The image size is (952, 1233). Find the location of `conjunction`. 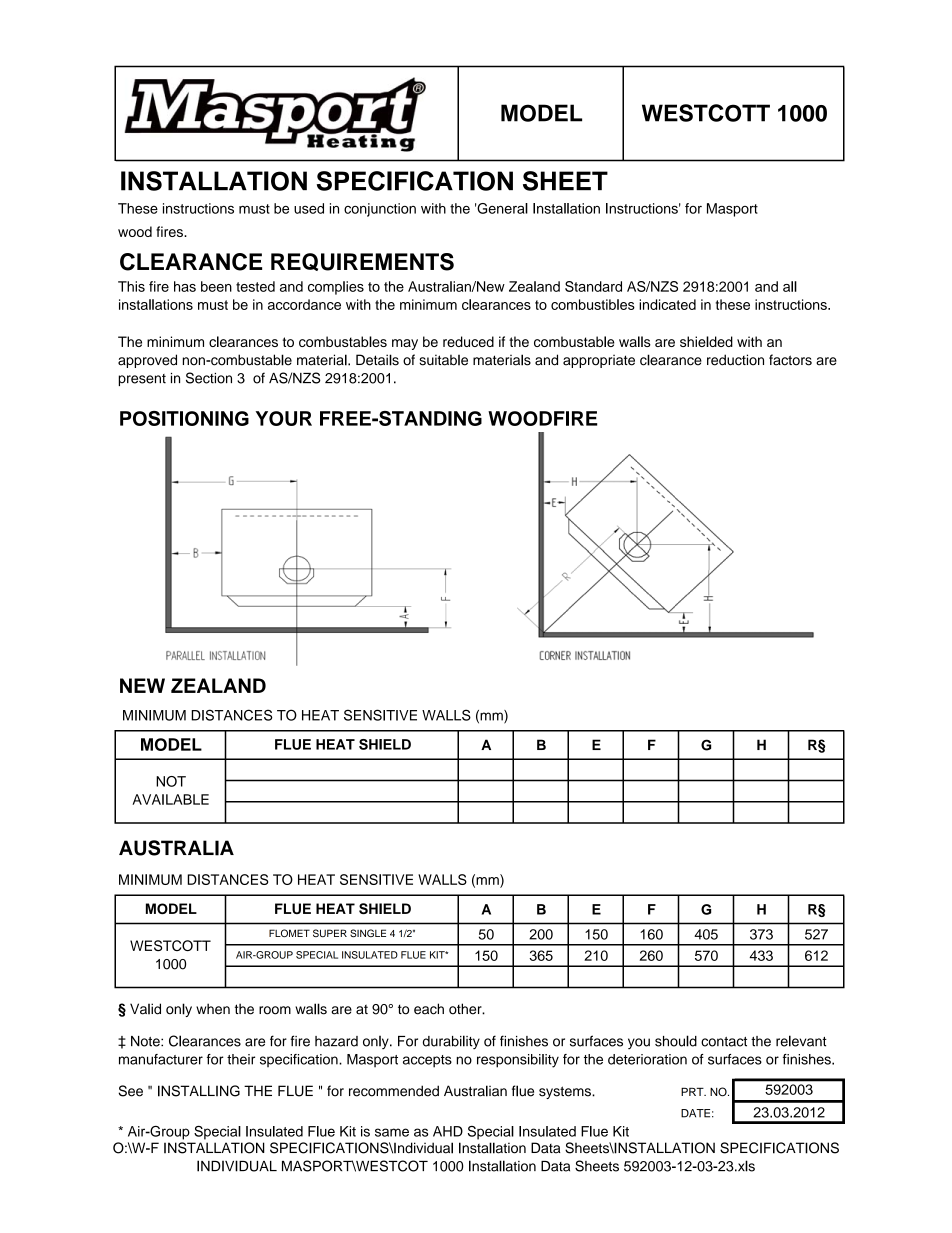

conjunction is located at coordinates (380, 210).
